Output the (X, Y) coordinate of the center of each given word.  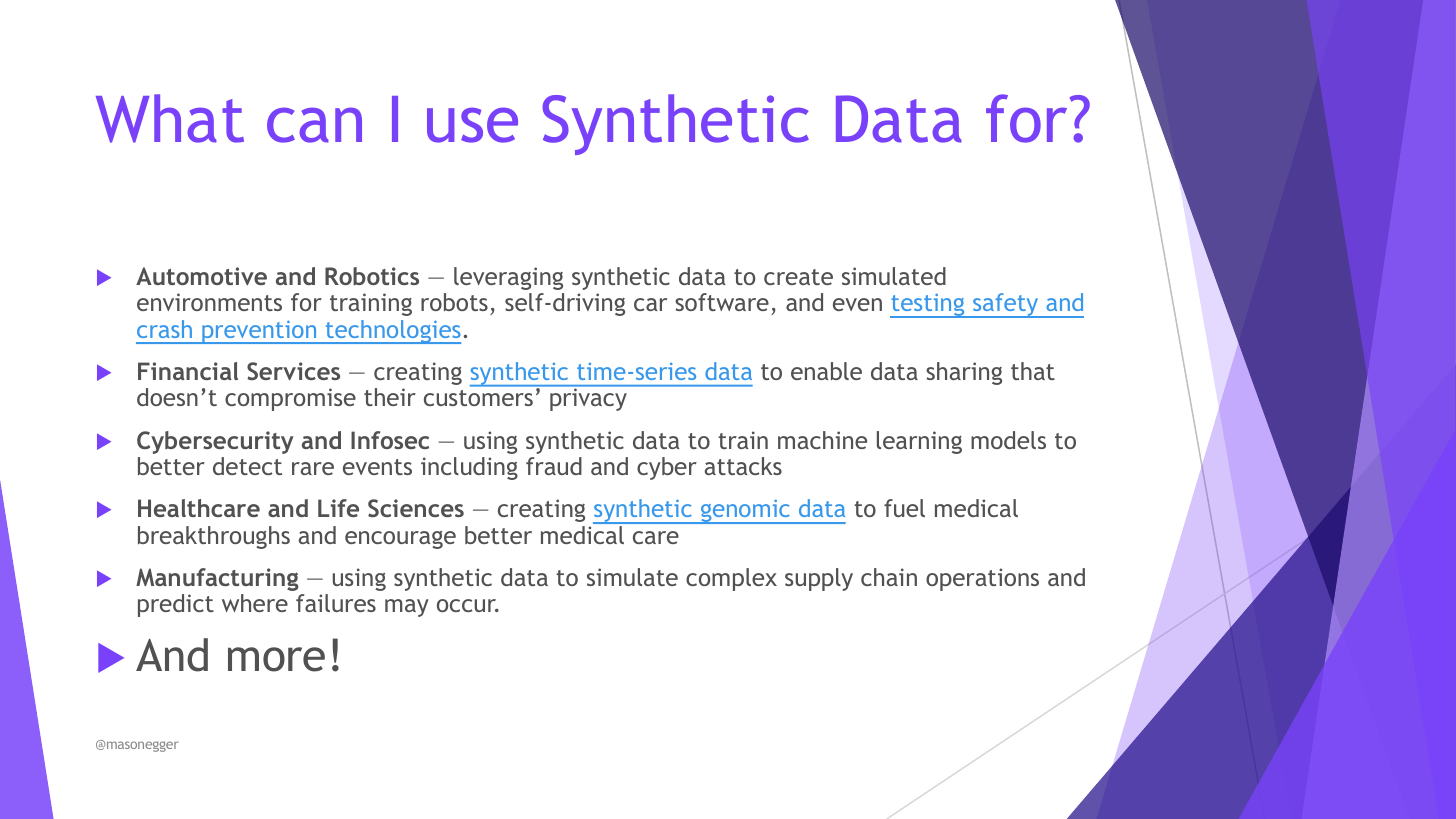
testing (928, 306)
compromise (290, 399)
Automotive (201, 276)
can (314, 125)
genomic (745, 512)
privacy (588, 400)
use (472, 125)
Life (338, 508)
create (798, 277)
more (276, 659)
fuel (904, 508)
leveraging (508, 278)
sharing (964, 373)
